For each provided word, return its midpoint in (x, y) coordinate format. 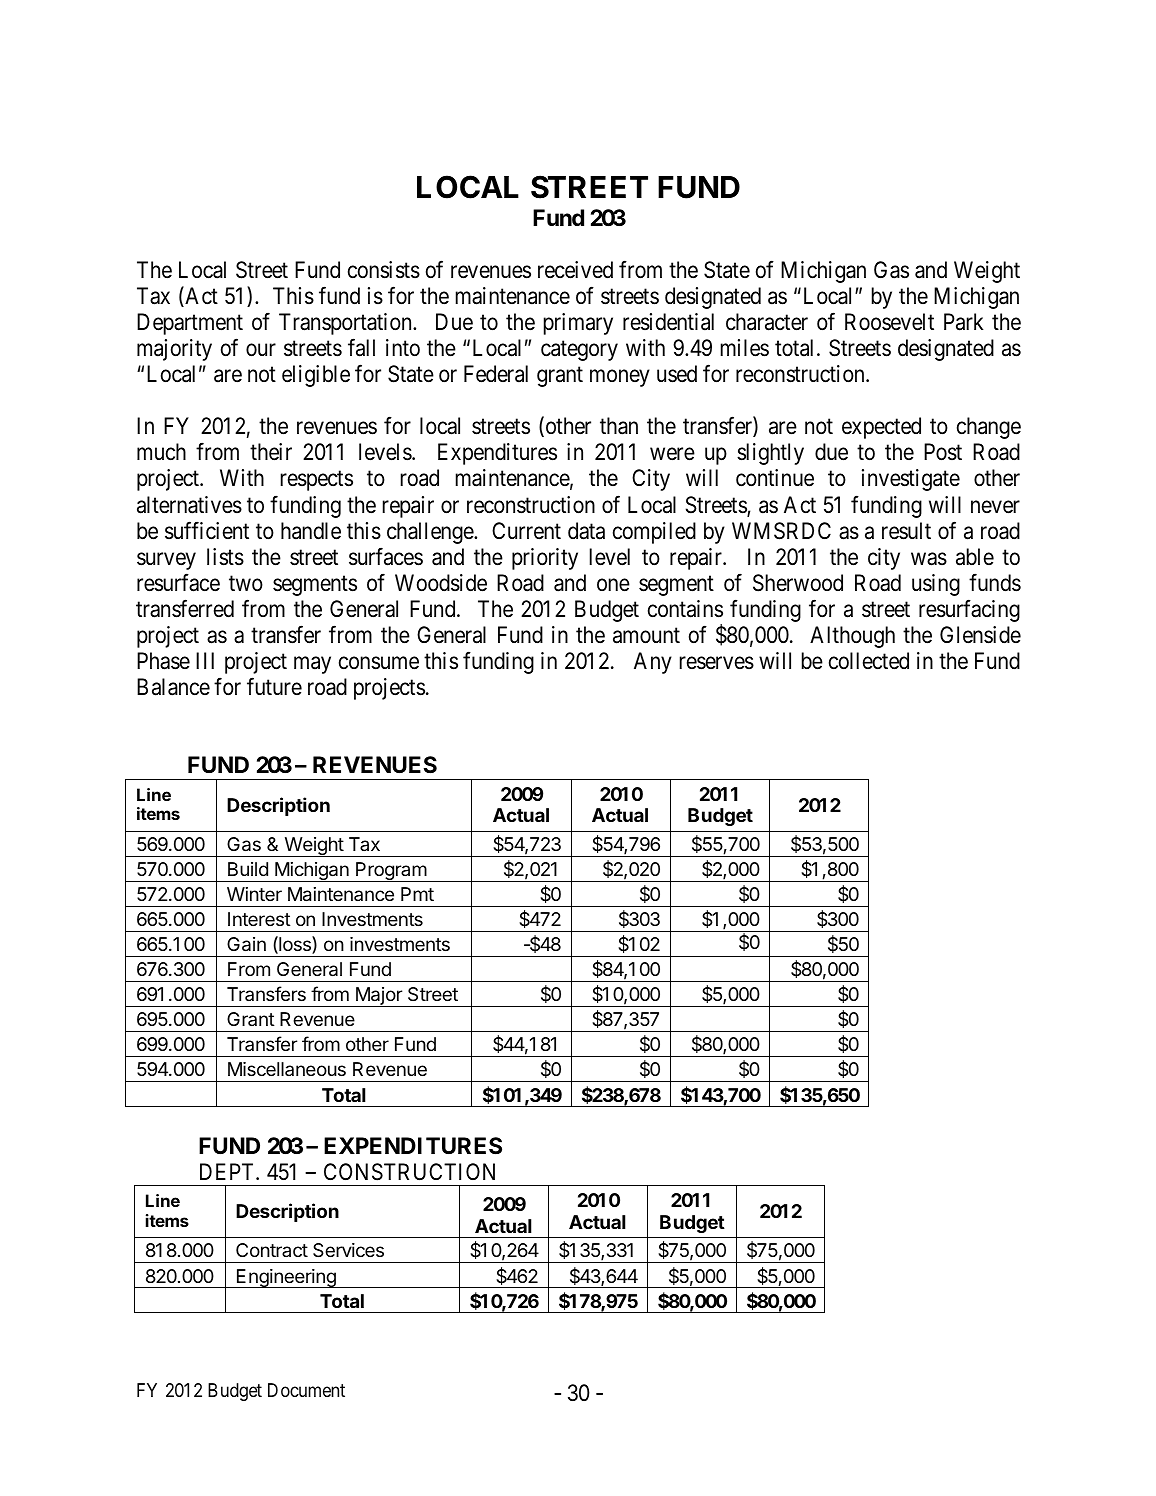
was (929, 559)
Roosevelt (889, 322)
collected (869, 661)
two (246, 584)
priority (545, 559)
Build (248, 869)
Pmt (417, 894)
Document (306, 1390)
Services (348, 1250)
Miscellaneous (287, 1069)
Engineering (286, 1278)
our (261, 350)
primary (578, 324)
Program (391, 872)
